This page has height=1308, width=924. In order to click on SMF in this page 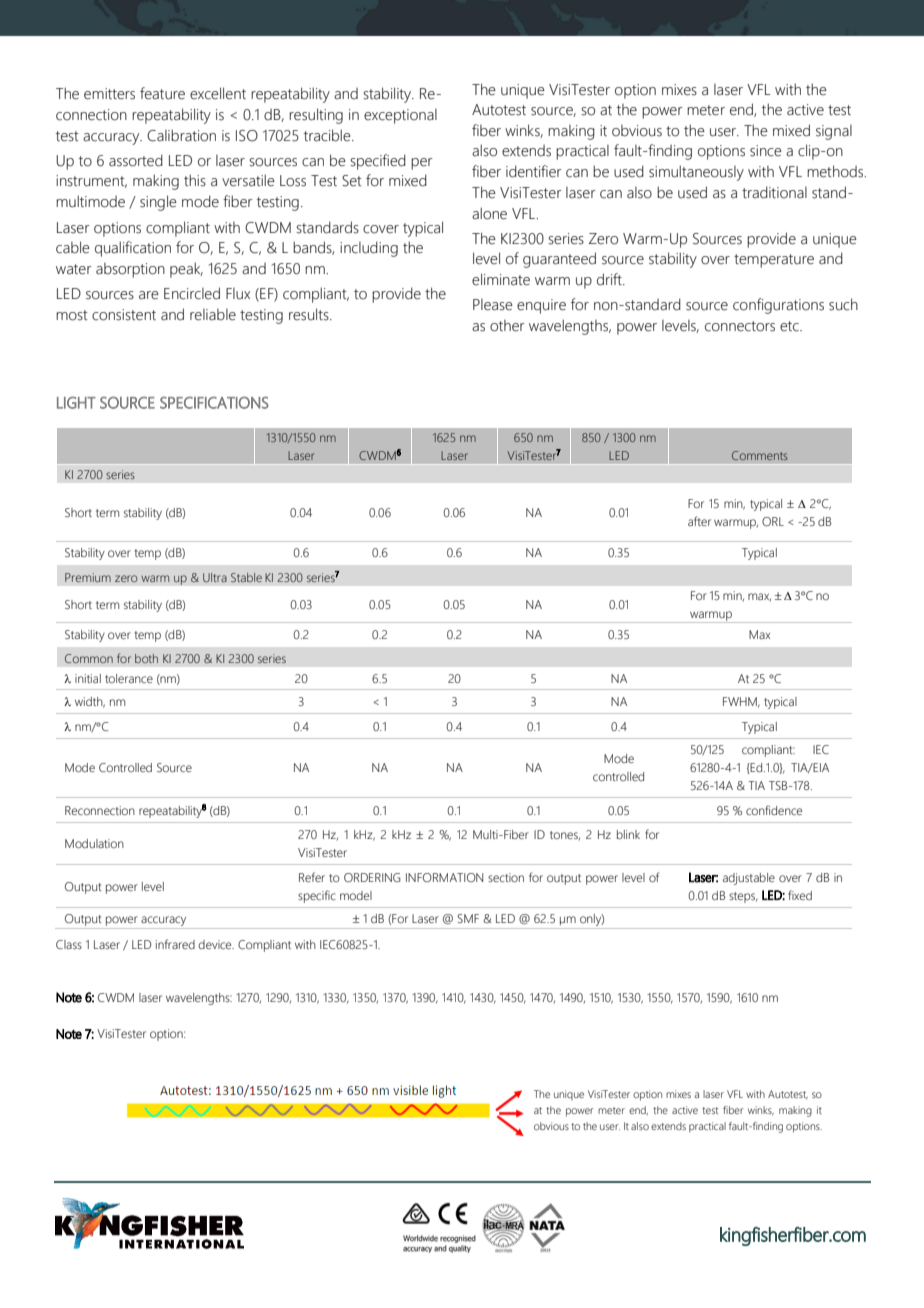, I will do `click(468, 918)`.
